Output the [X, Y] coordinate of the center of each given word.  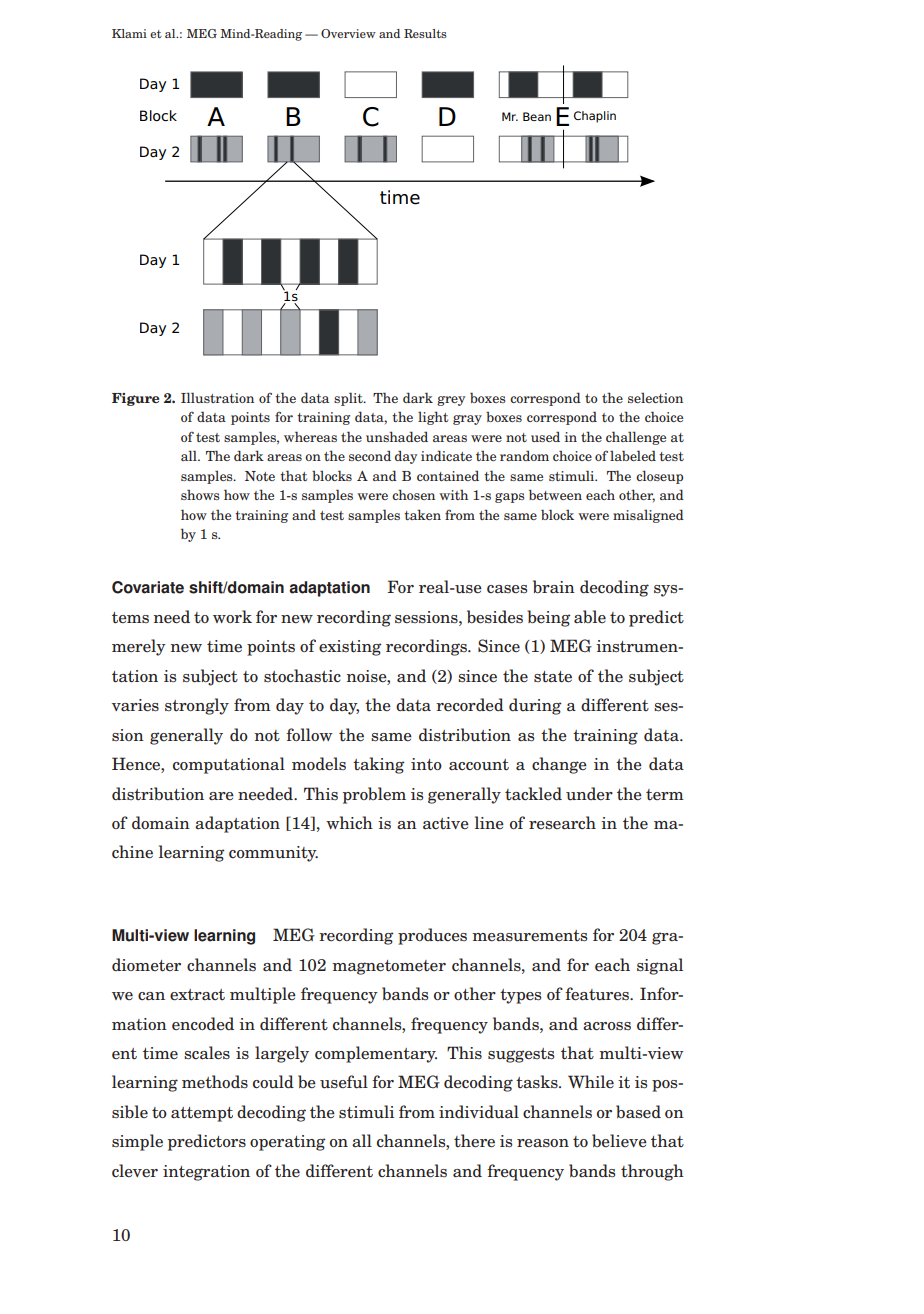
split [349, 399]
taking [378, 765]
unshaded [397, 436]
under [589, 794]
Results [425, 33]
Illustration [217, 397]
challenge [636, 438]
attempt [202, 1114]
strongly [197, 706]
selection [655, 398]
